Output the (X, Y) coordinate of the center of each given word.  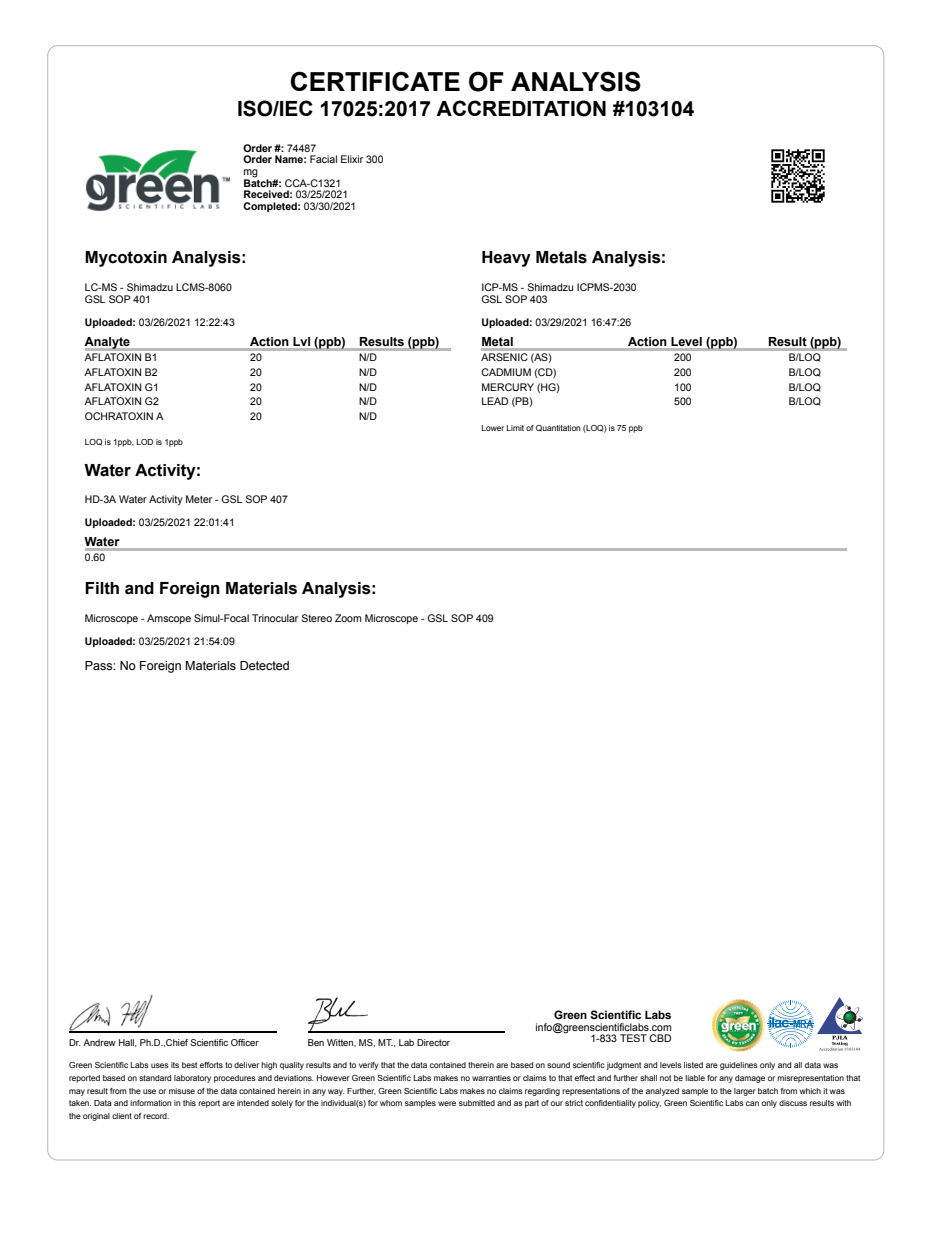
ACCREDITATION (521, 108)
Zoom (348, 618)
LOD (145, 442)
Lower (493, 428)
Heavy (506, 259)
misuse (182, 1091)
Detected (264, 666)
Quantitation (558, 428)
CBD (660, 1038)
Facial (323, 159)
